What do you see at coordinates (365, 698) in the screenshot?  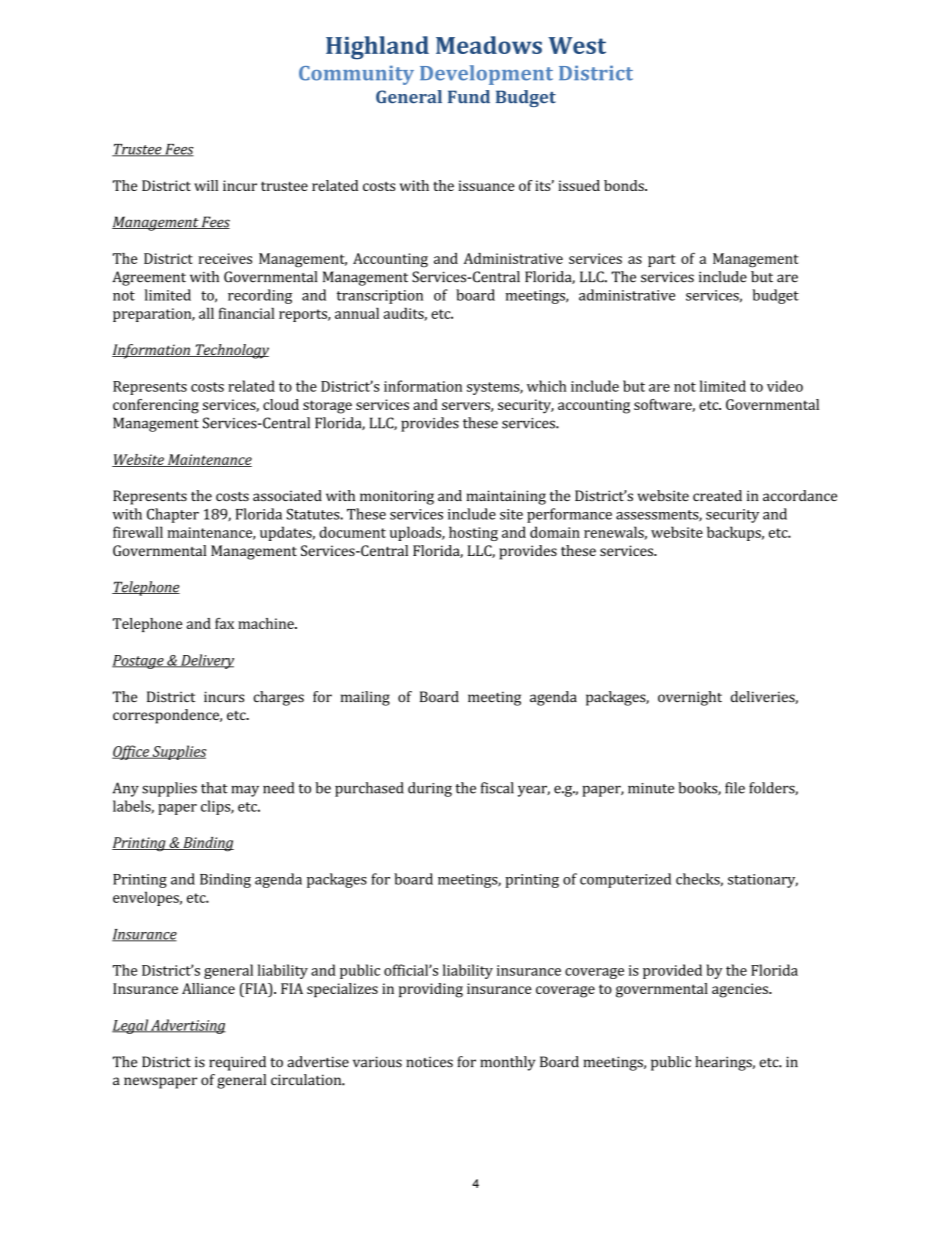 I see `mailing` at bounding box center [365, 698].
